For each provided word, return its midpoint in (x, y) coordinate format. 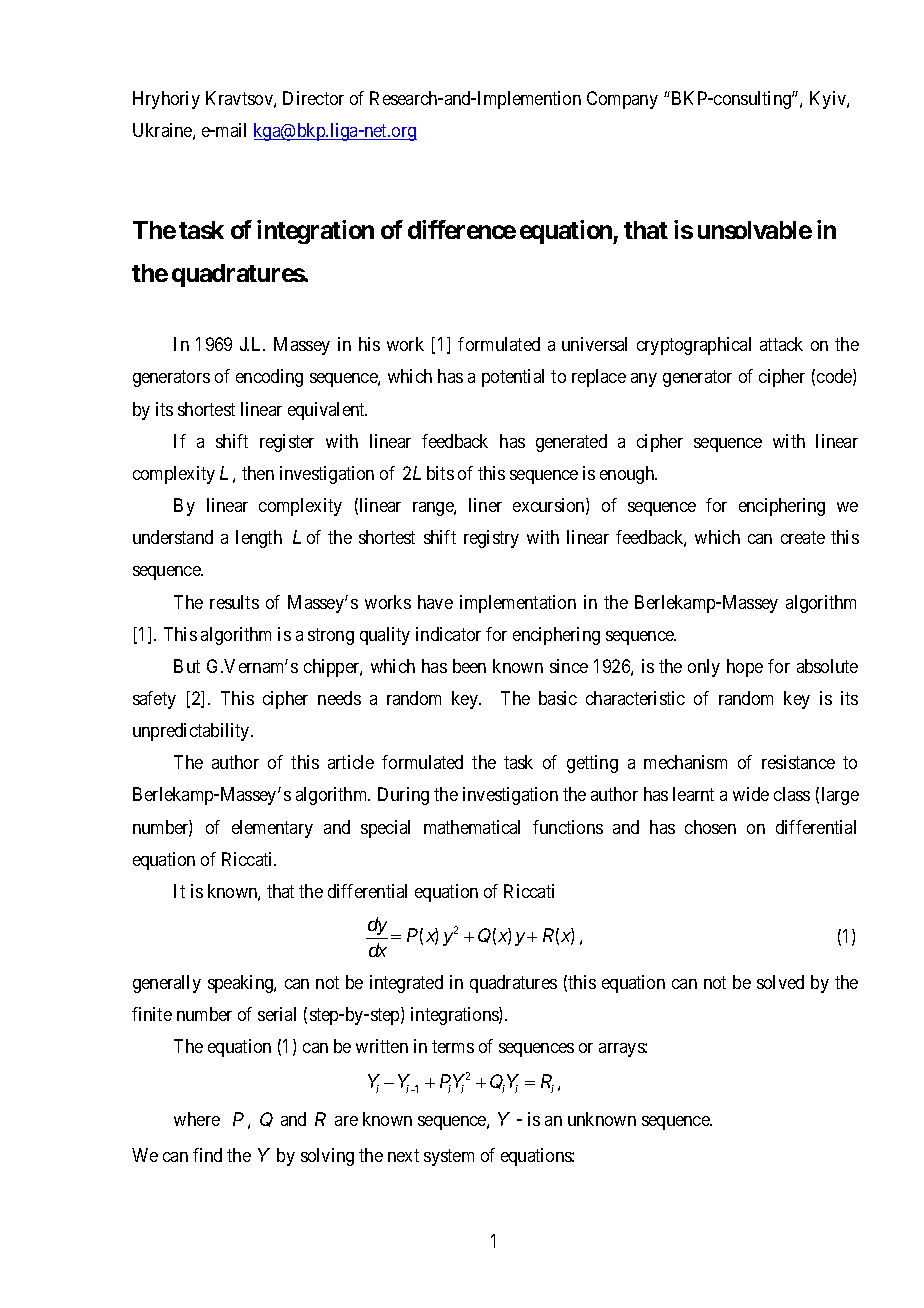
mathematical (472, 827)
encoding (269, 378)
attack (781, 344)
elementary (272, 829)
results (234, 602)
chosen (710, 827)
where (197, 1119)
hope (745, 668)
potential (513, 378)
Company (622, 100)
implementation (518, 604)
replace (599, 378)
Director (313, 98)
